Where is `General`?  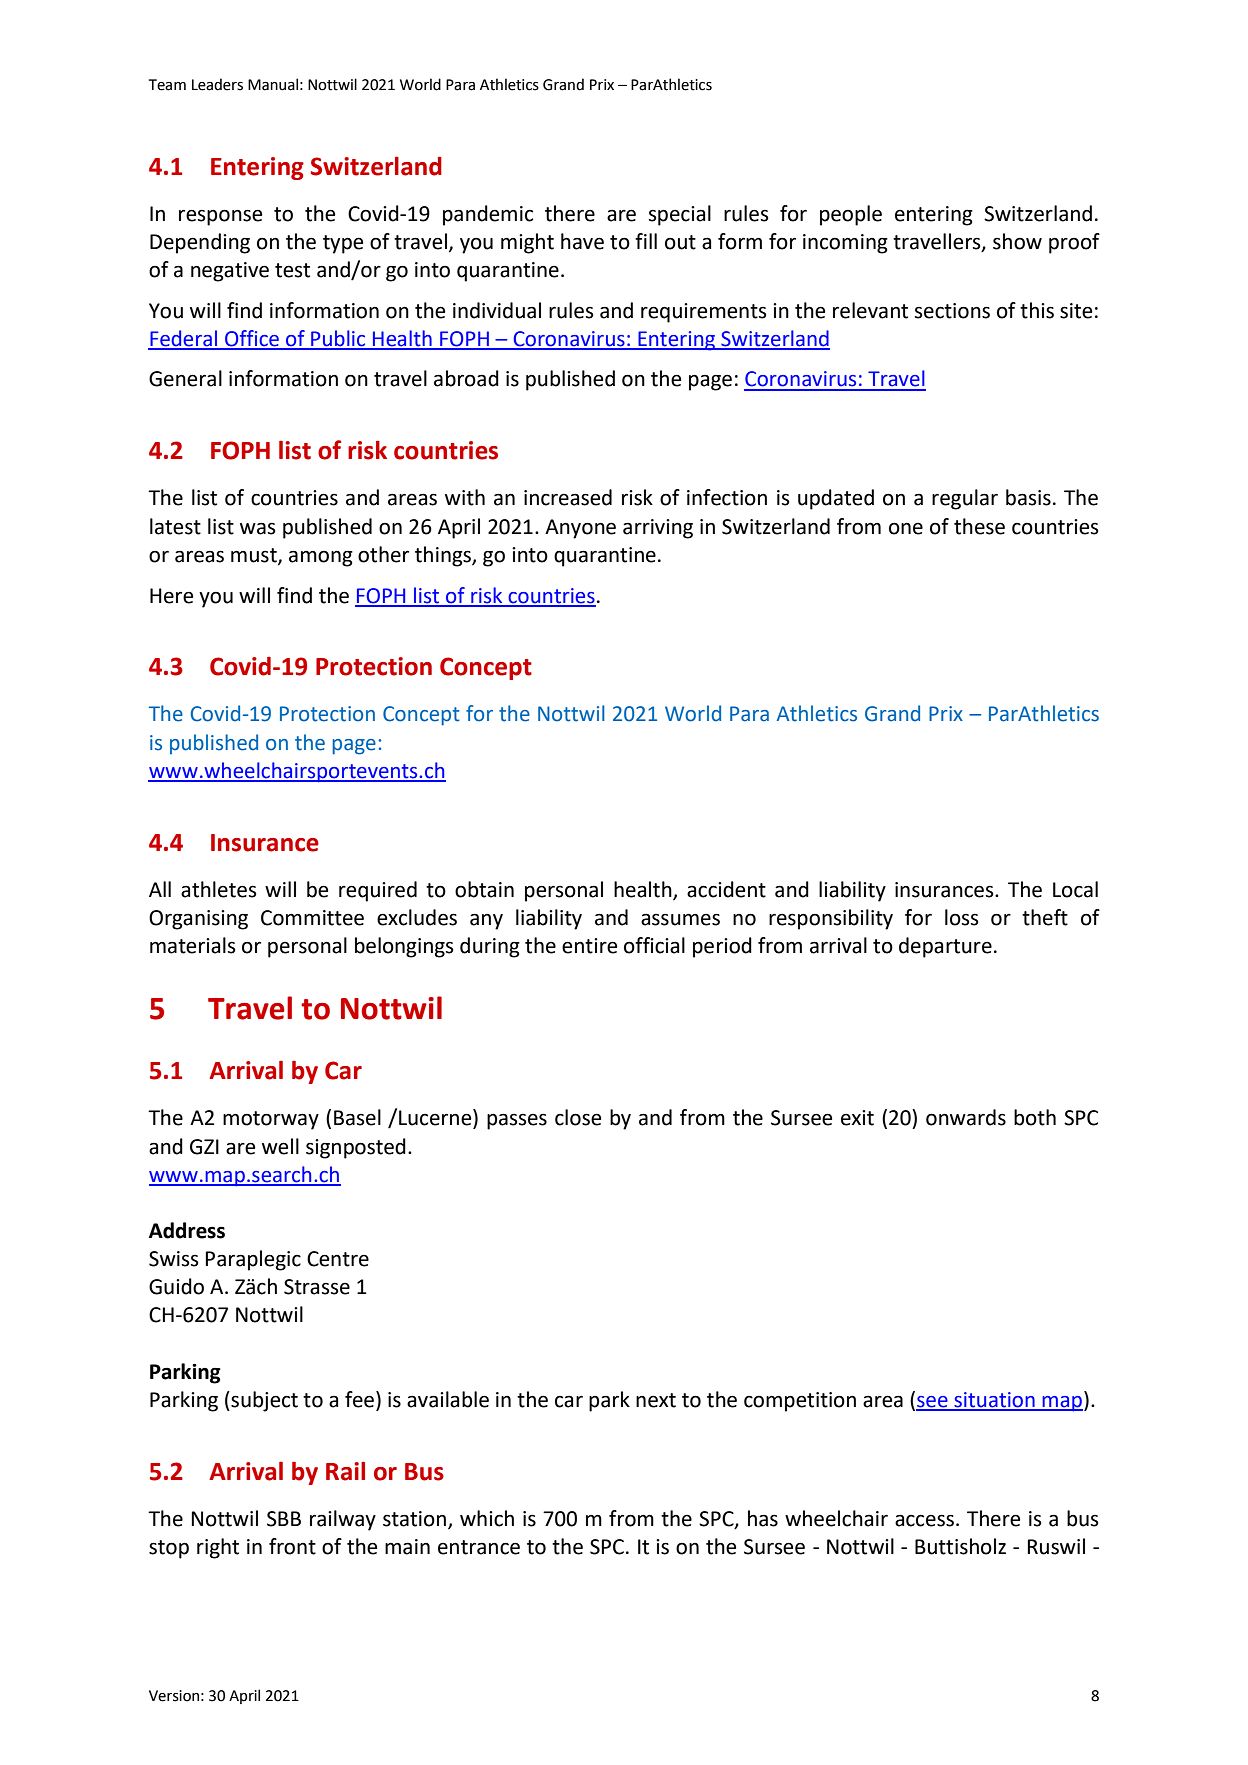 General is located at coordinates (185, 378).
